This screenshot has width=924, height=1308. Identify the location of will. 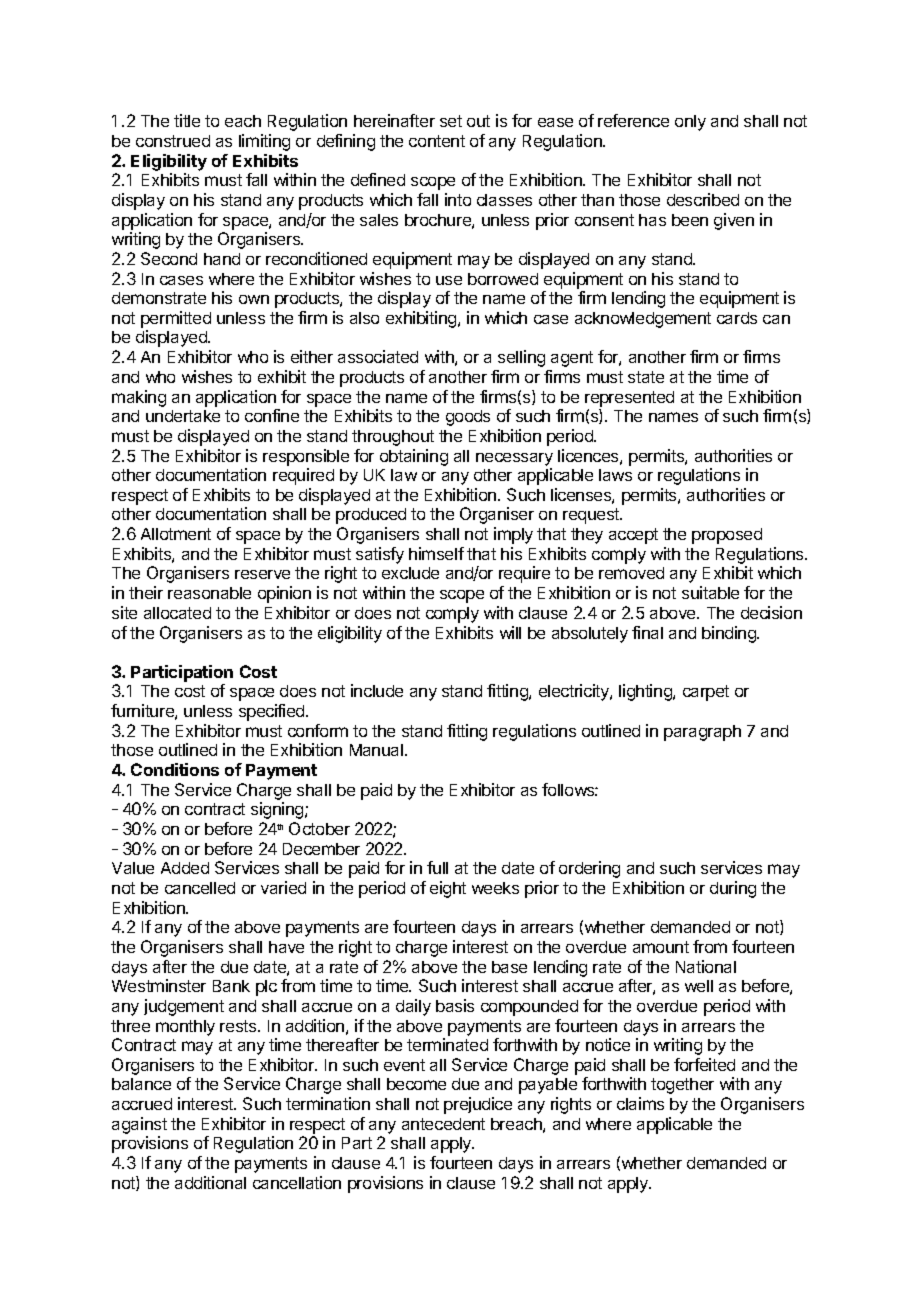
(510, 632).
